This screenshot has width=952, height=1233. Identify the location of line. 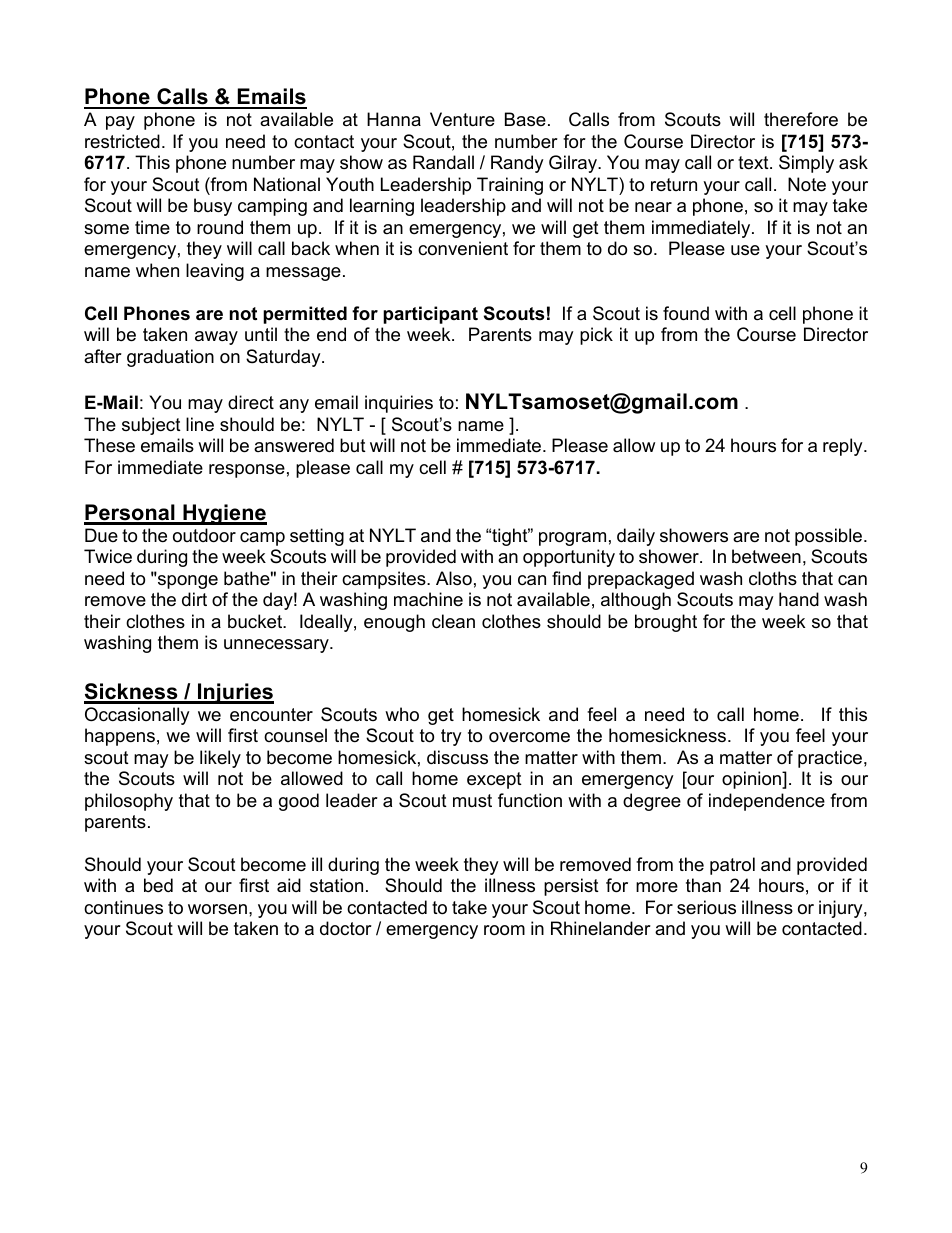
(200, 424).
